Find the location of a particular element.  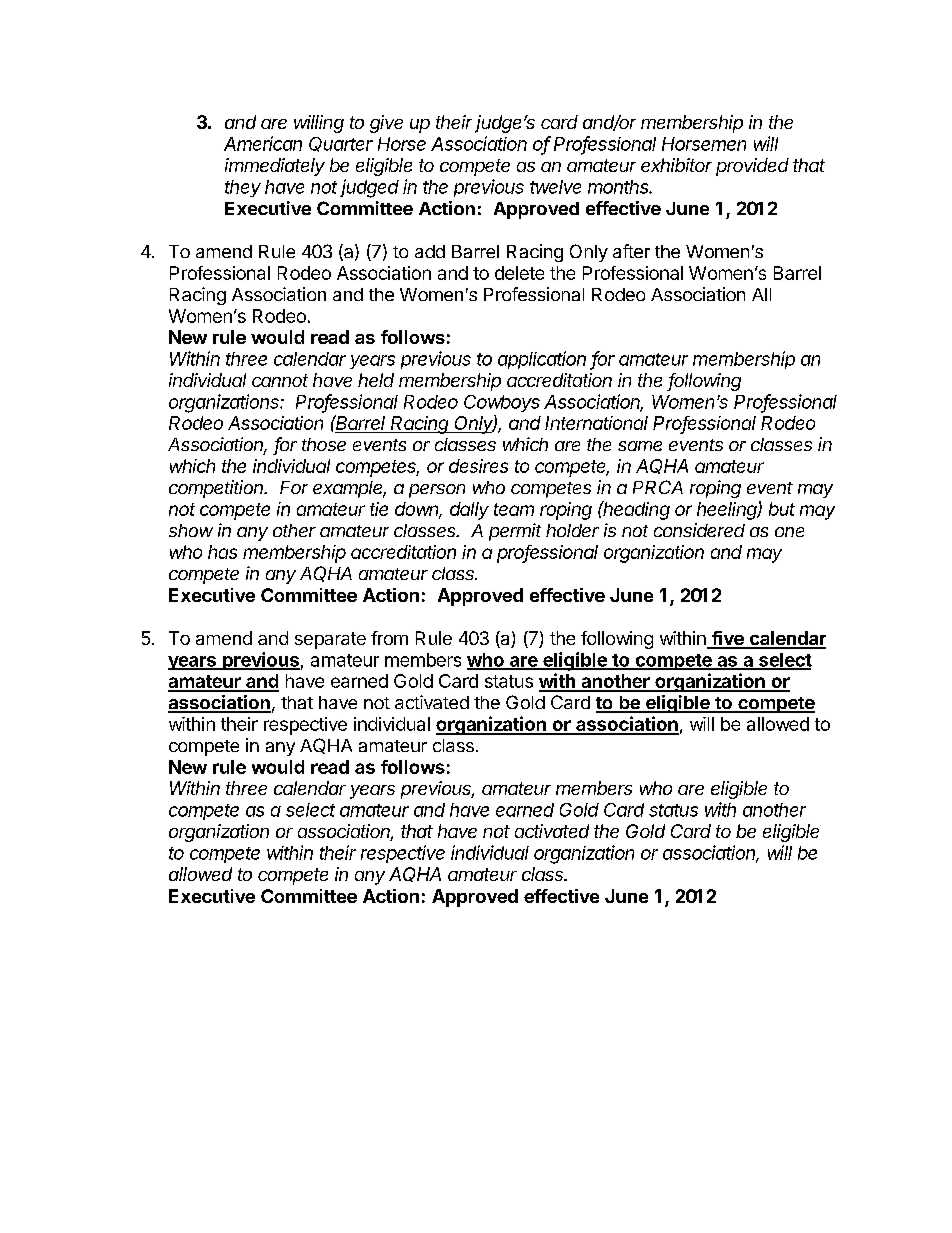

delete is located at coordinates (519, 273).
